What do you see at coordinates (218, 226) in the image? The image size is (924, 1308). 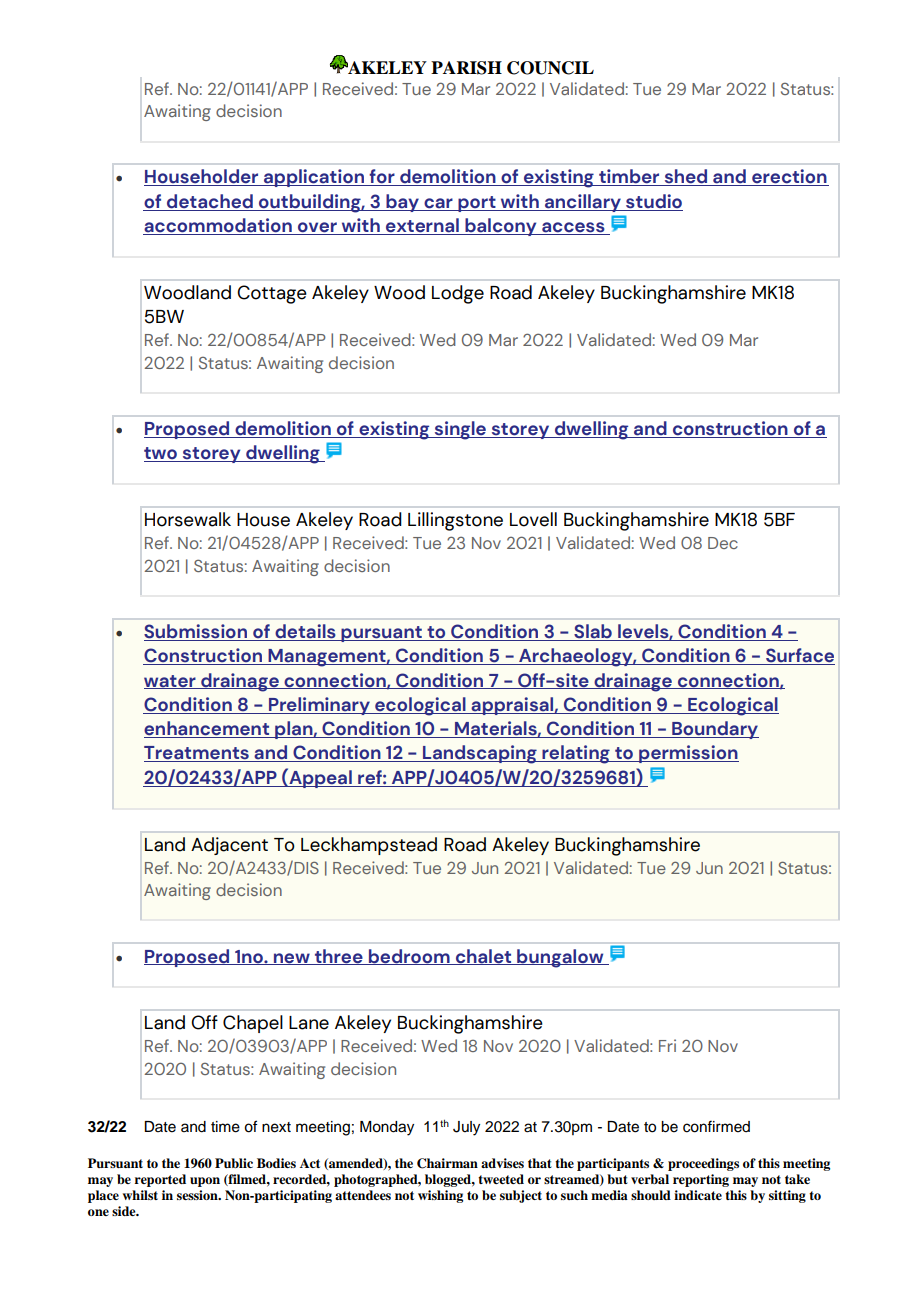 I see `accommodation` at bounding box center [218, 226].
